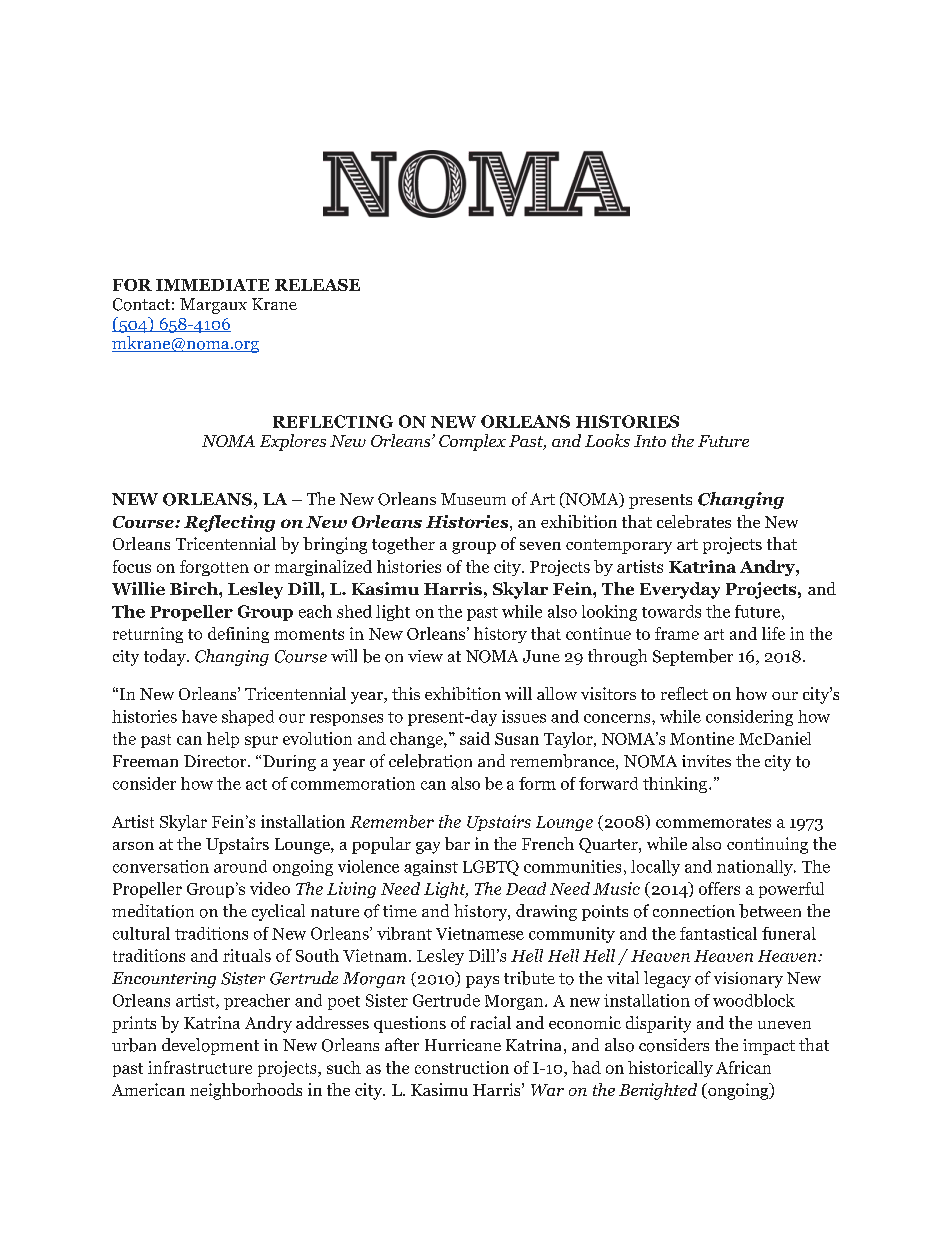  What do you see at coordinates (694, 521) in the image?
I see `celebrates` at bounding box center [694, 521].
